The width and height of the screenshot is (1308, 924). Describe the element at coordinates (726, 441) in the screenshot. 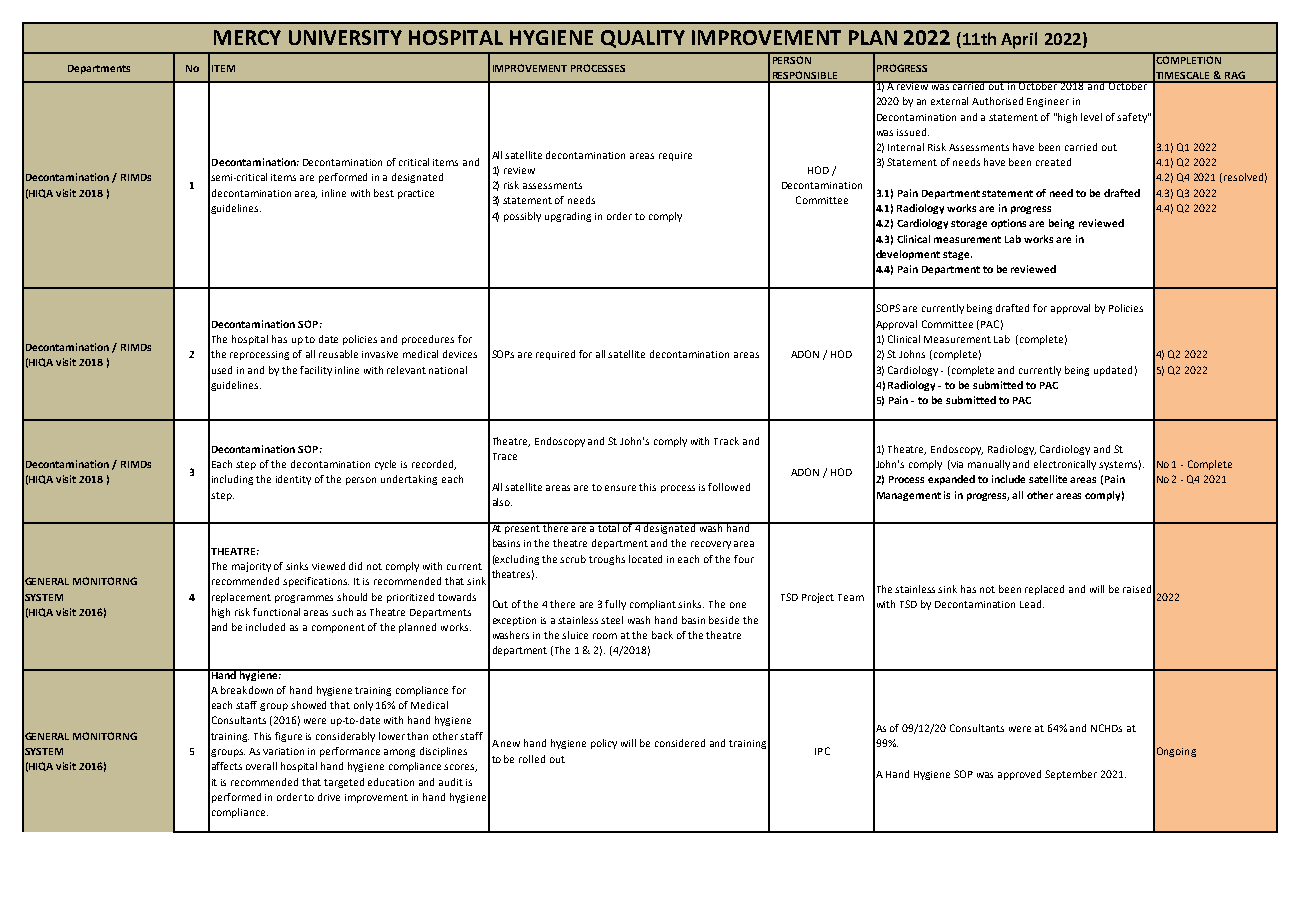

I see `Track` at that location.
